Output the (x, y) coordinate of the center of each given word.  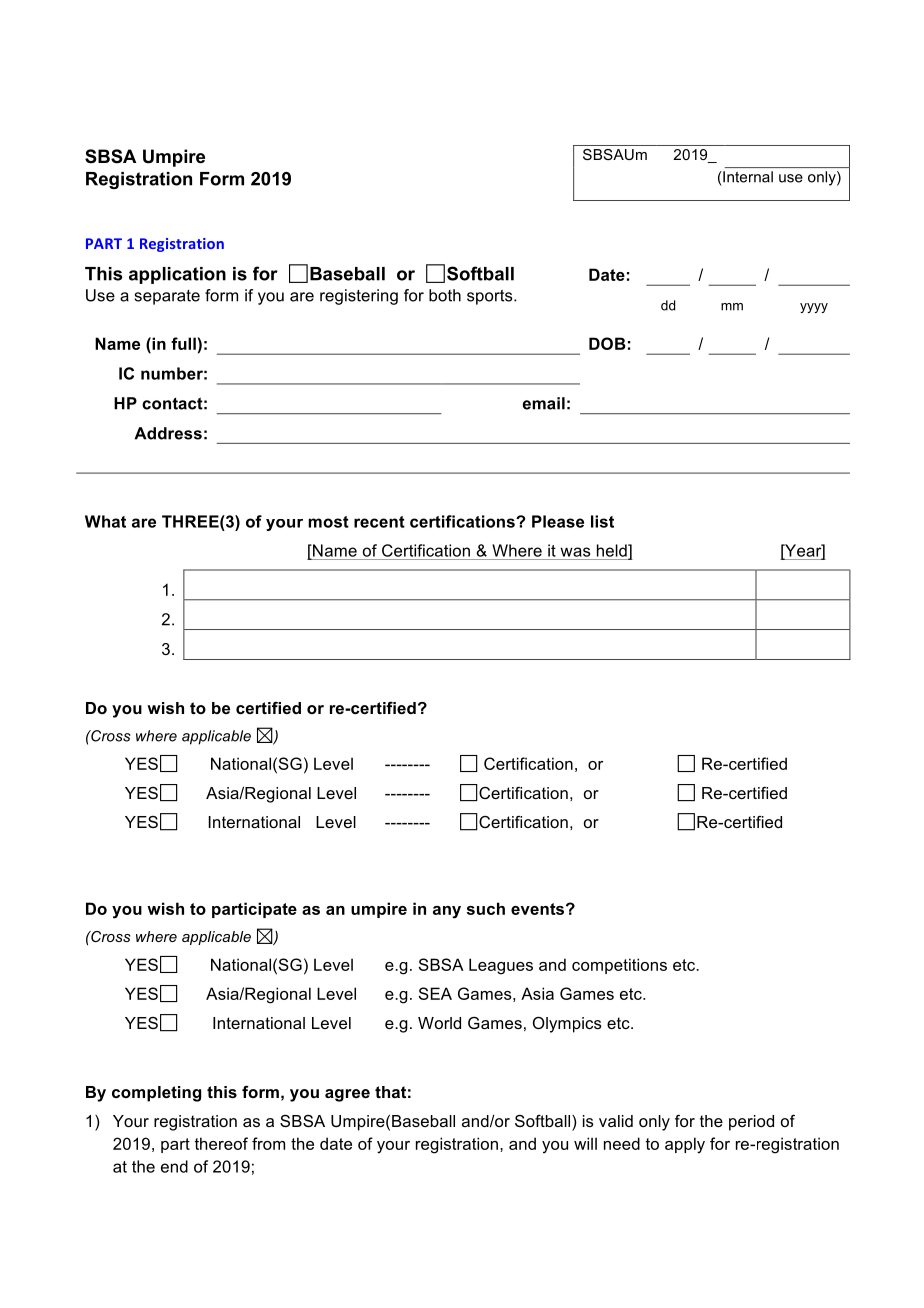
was (575, 552)
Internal (747, 177)
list (602, 521)
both (445, 295)
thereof (221, 1143)
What (105, 521)
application (177, 275)
